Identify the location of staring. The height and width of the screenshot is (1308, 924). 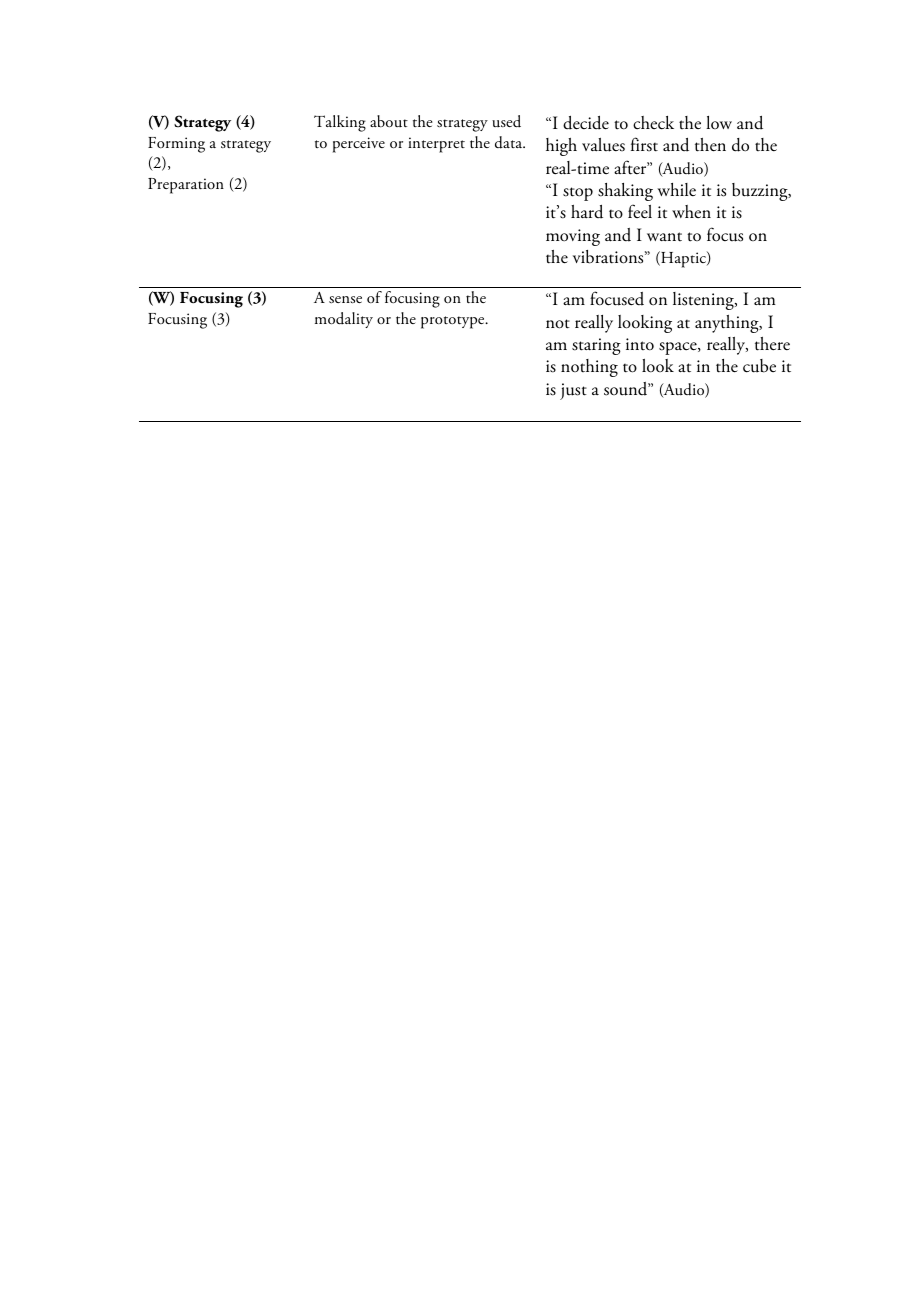
(596, 346).
